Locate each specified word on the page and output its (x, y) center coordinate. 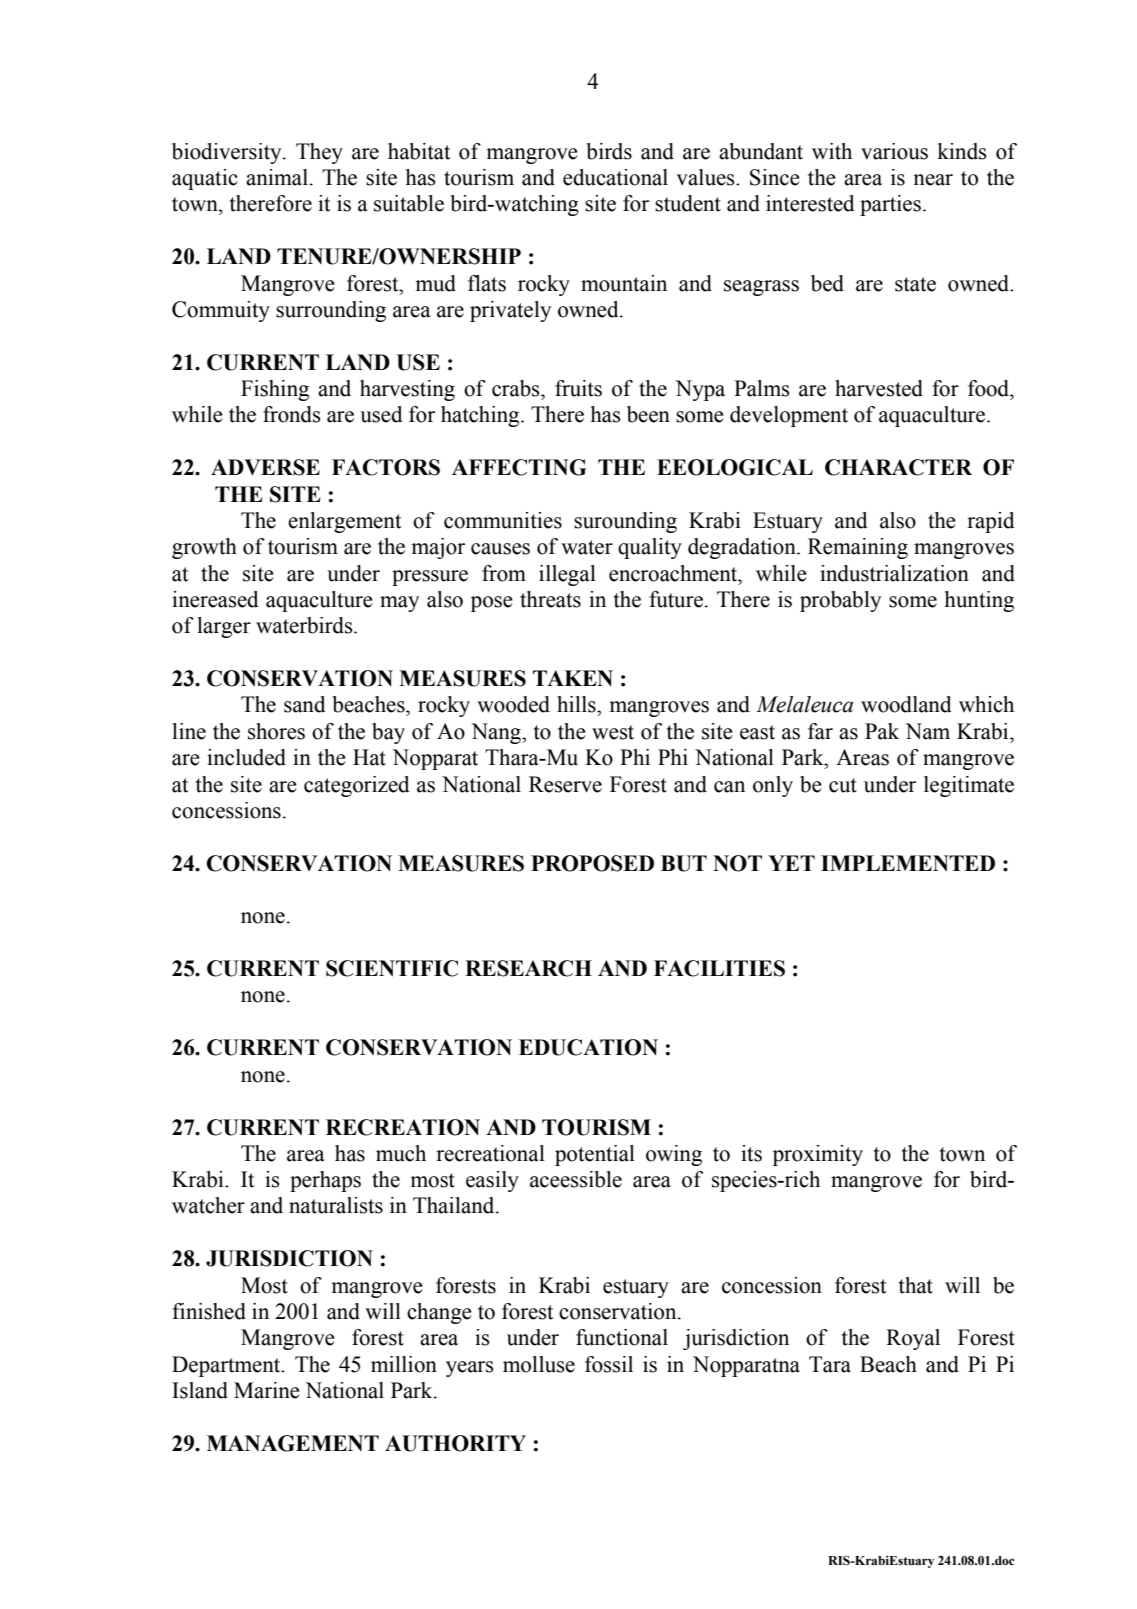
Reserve (565, 784)
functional (622, 1337)
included (246, 757)
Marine (267, 1390)
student (688, 203)
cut (843, 785)
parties (890, 205)
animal (277, 177)
